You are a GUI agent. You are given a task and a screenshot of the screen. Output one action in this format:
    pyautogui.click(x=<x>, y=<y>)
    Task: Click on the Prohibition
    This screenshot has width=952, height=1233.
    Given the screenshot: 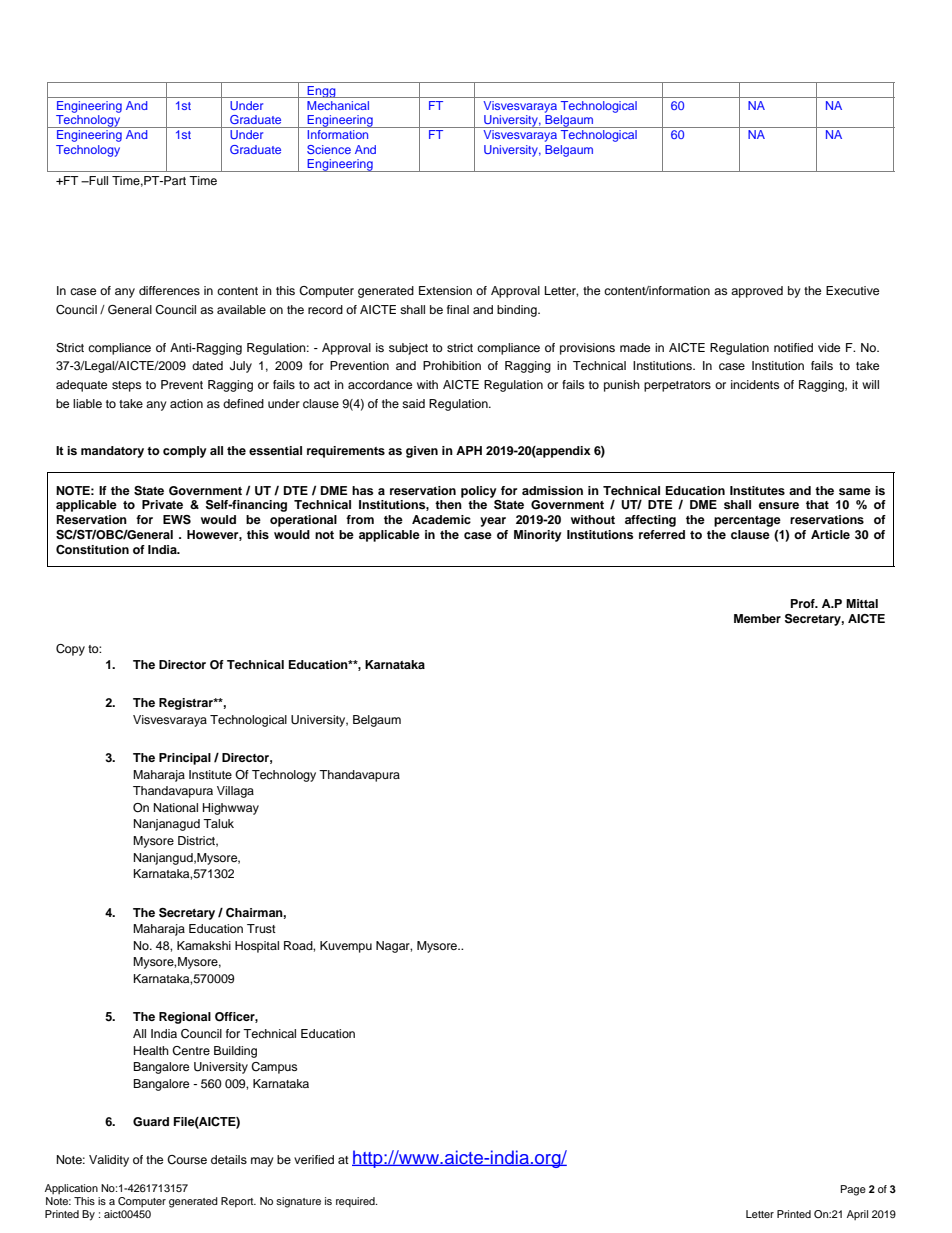 What is the action you would take?
    pyautogui.click(x=452, y=365)
